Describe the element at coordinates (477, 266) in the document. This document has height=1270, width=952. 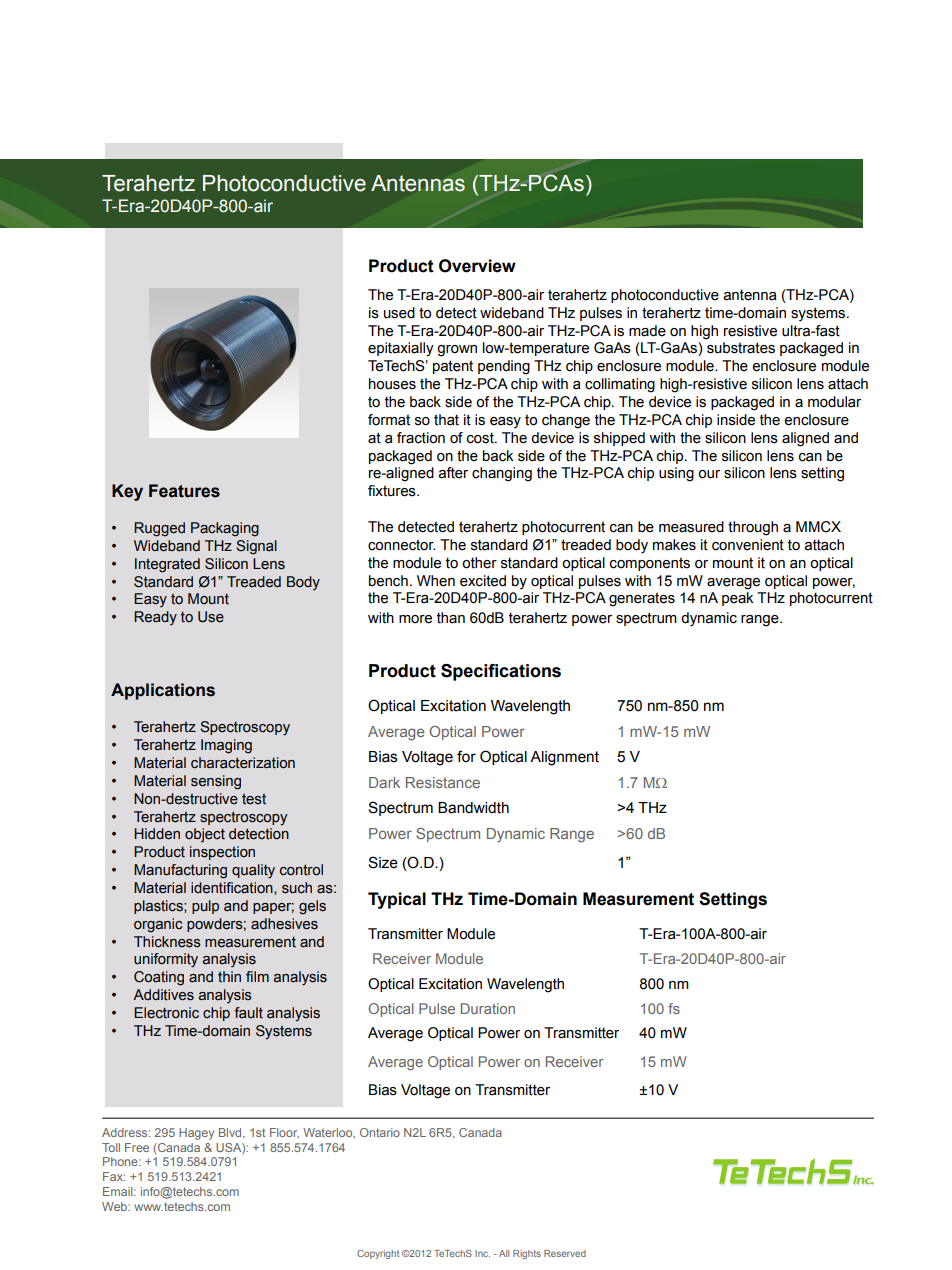
I see `Overview` at that location.
